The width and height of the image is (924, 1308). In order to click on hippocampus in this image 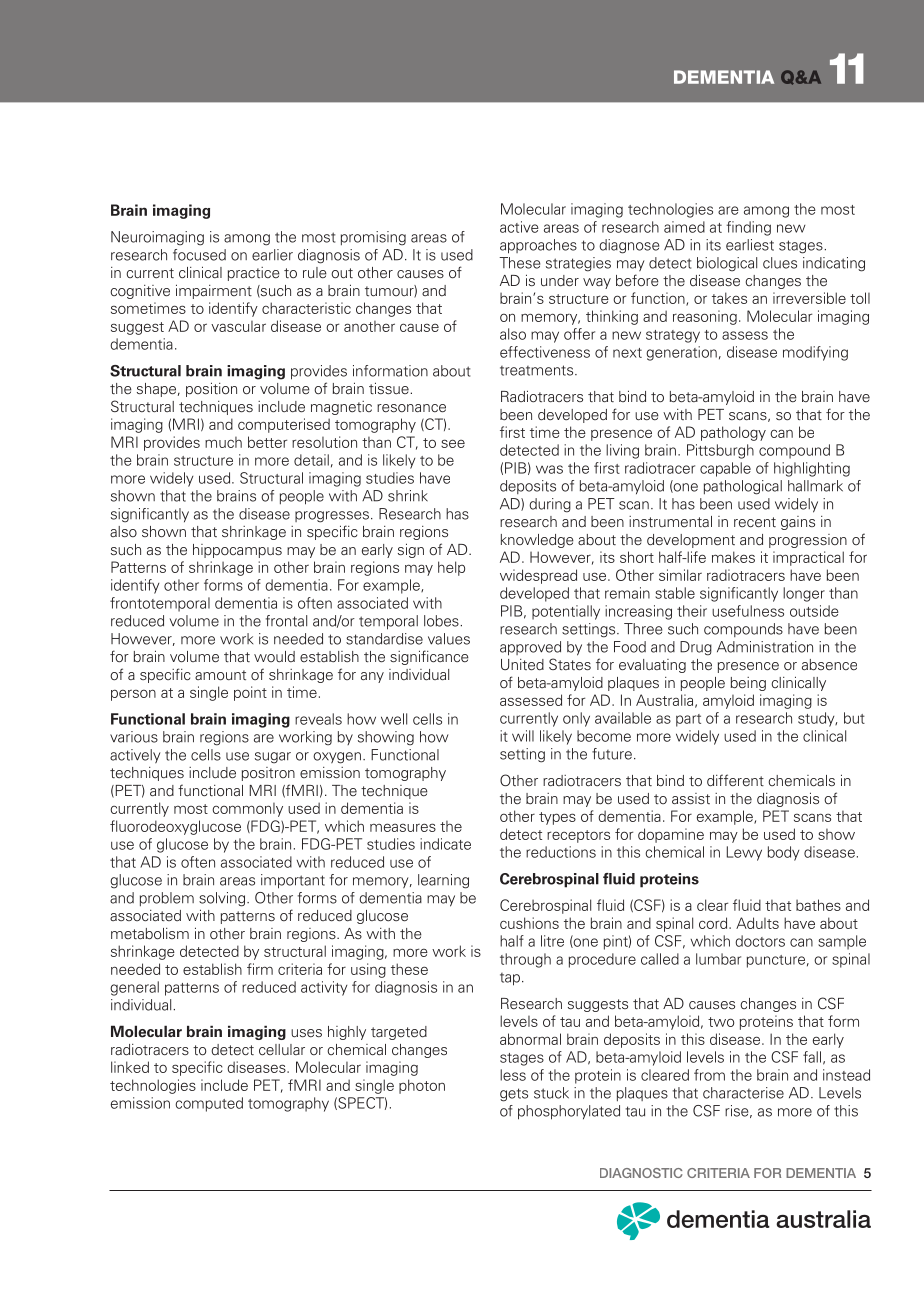, I will do `click(237, 551)`.
